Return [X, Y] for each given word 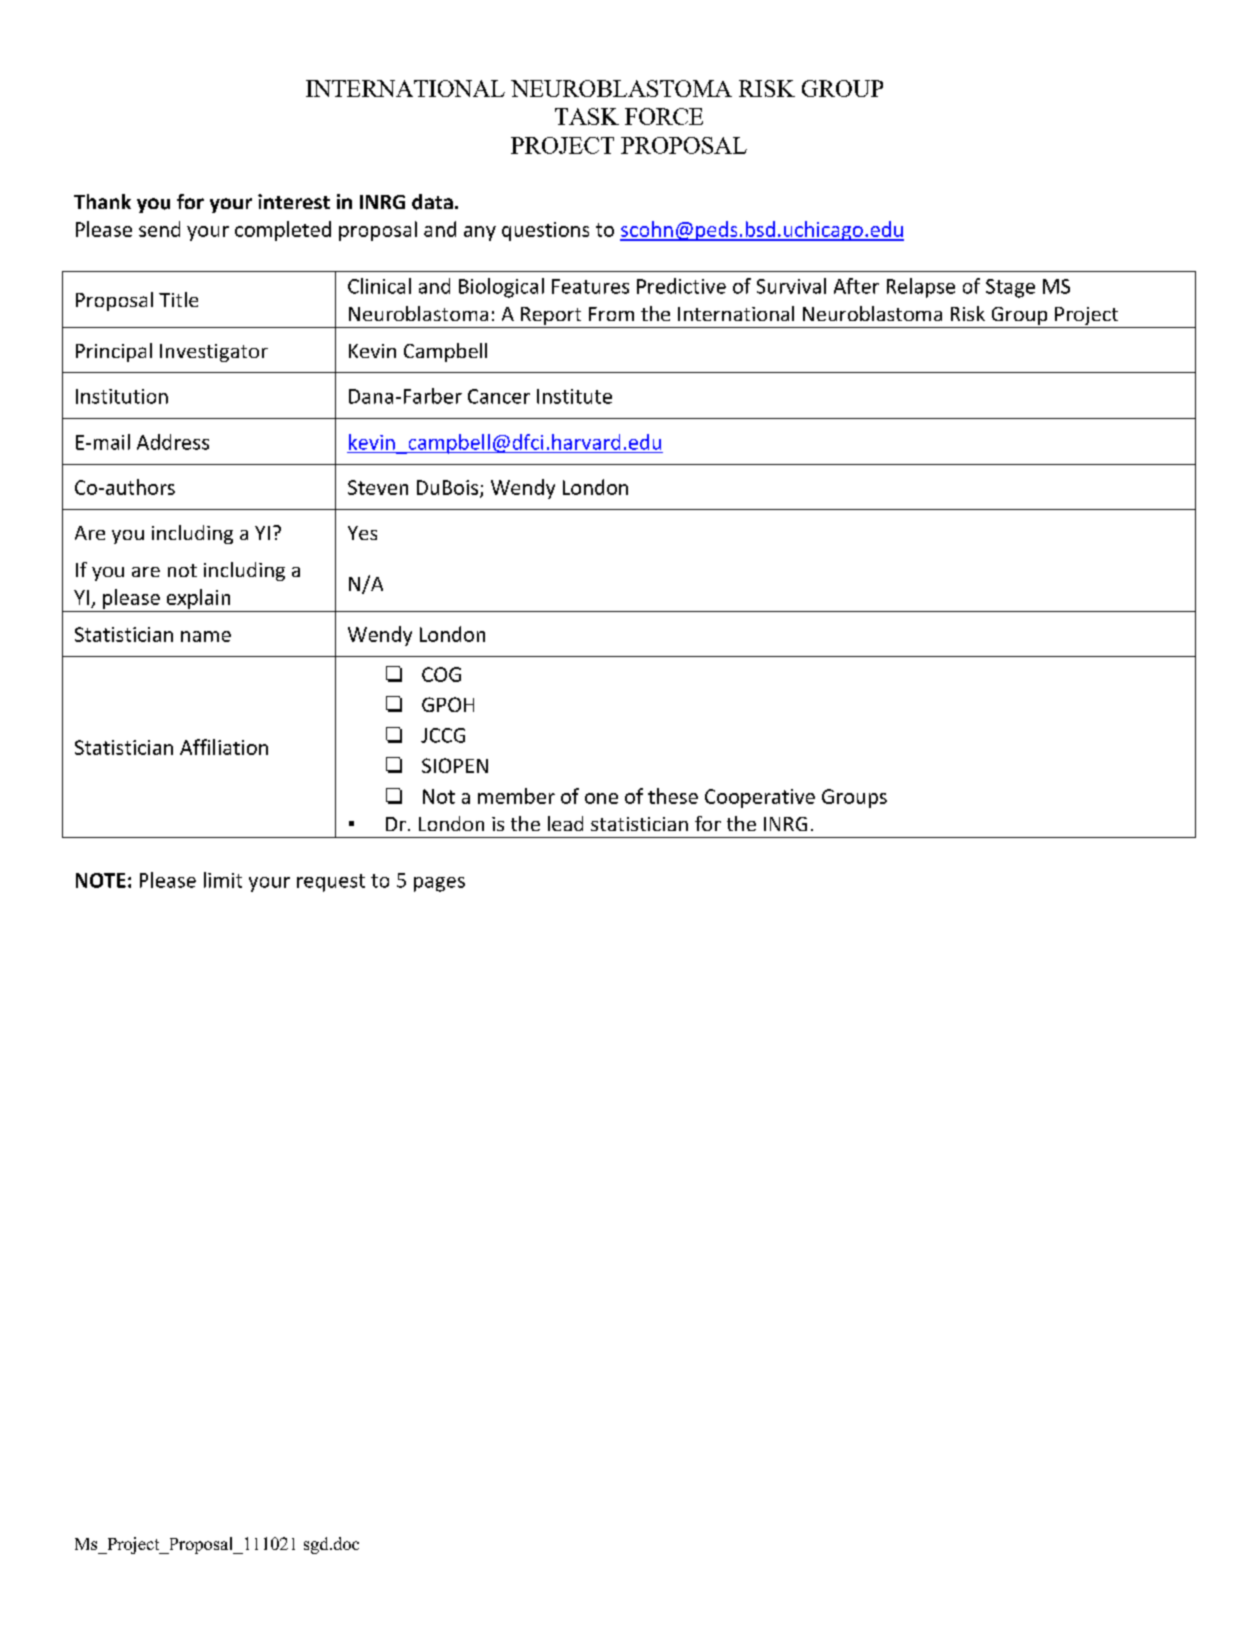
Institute [574, 396]
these [673, 796]
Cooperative [760, 798]
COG [441, 674]
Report [551, 317]
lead [565, 823]
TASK [587, 116]
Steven [378, 487]
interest [294, 201]
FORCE [664, 116]
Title [178, 299]
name [206, 636]
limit [223, 880]
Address [173, 442]
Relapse [921, 288]
